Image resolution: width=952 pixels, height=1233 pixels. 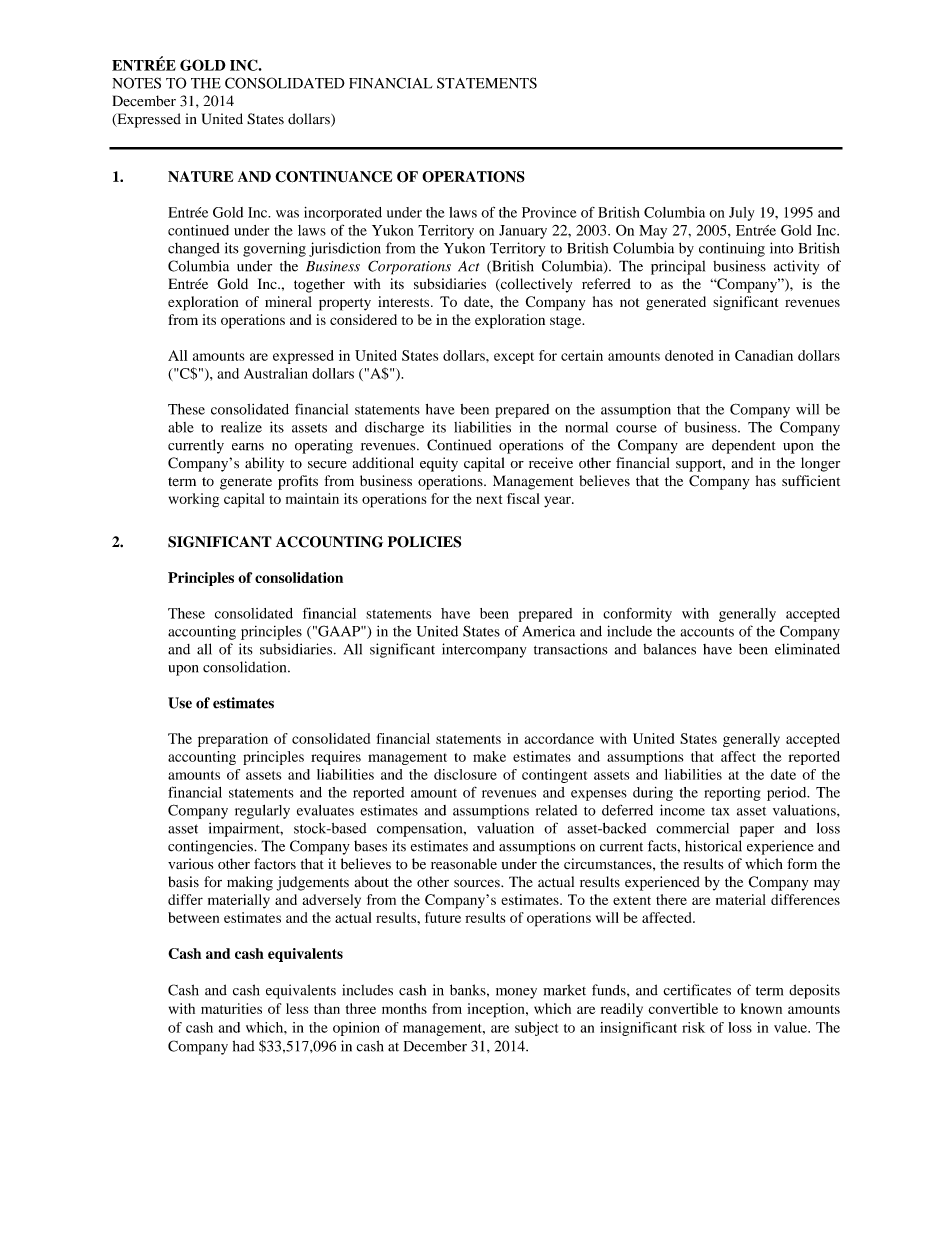 I want to click on accounts, so click(x=707, y=632).
